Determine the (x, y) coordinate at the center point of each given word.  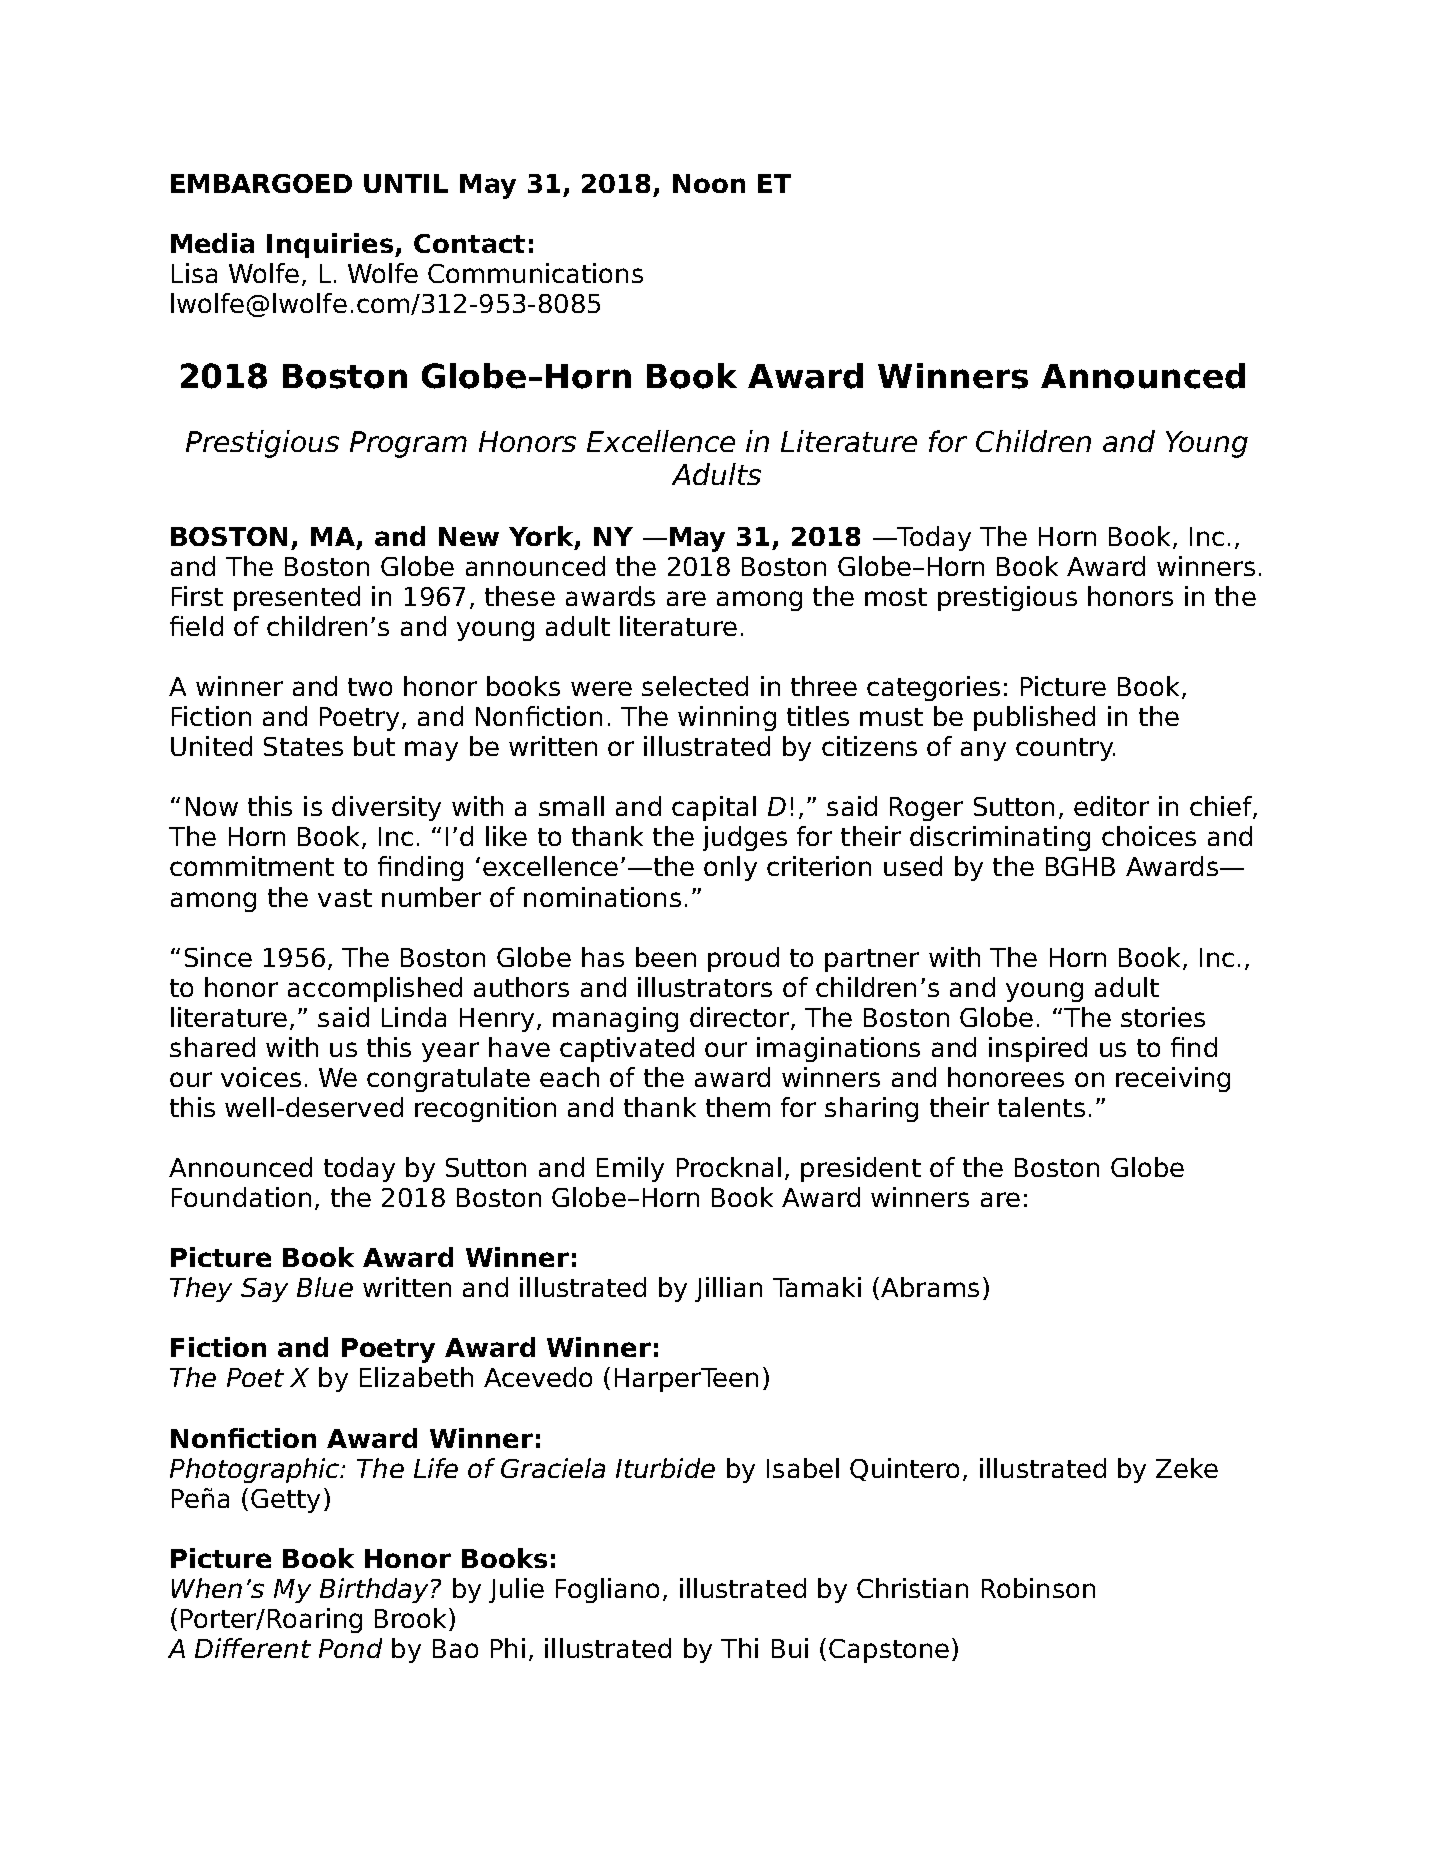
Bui (790, 1648)
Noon (709, 183)
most (896, 597)
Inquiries (331, 245)
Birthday (374, 1590)
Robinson (1038, 1588)
